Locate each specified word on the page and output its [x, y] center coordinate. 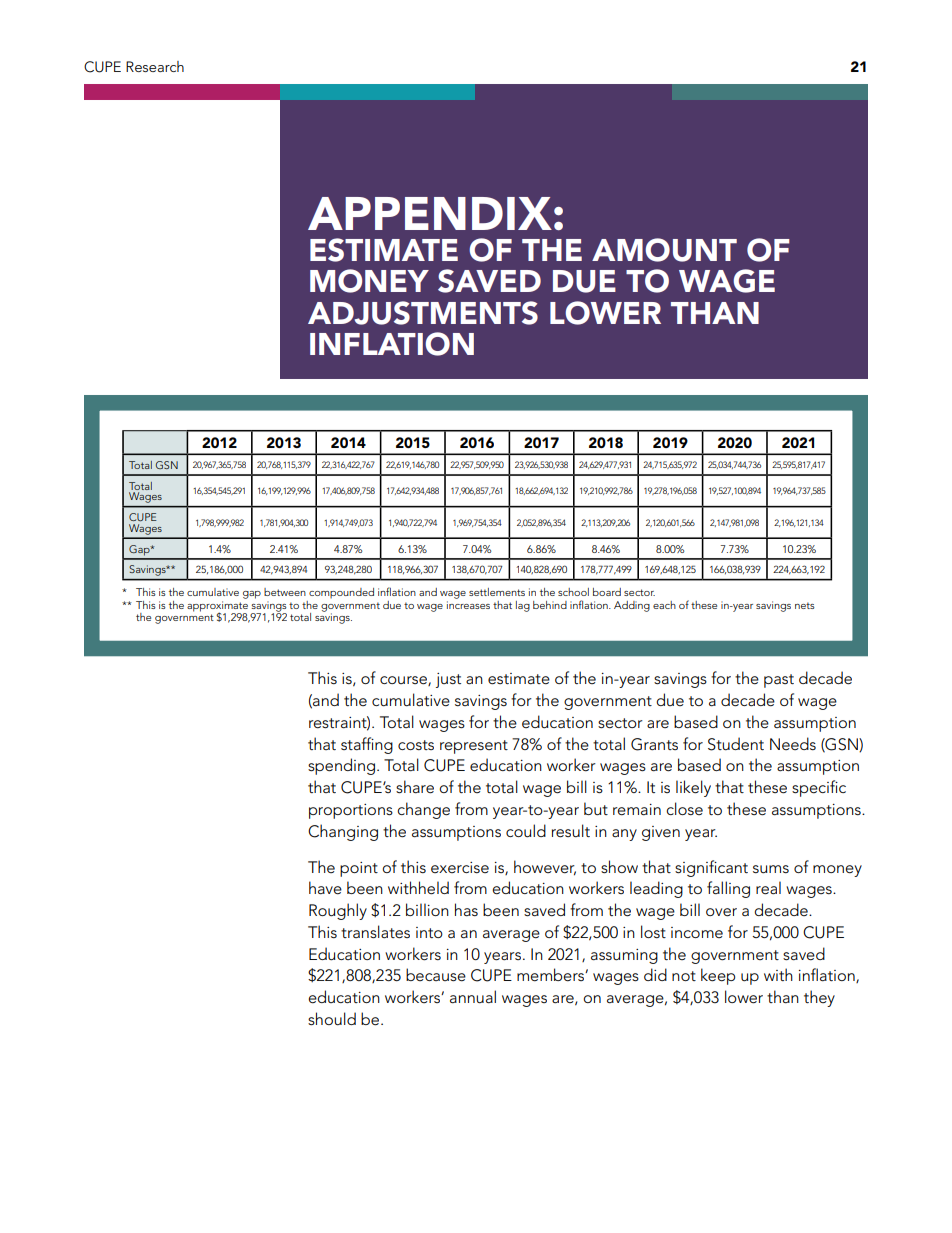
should [332, 1018]
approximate [217, 607]
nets [805, 605]
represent [474, 747]
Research [155, 66]
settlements [497, 592]
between [285, 592]
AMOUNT [664, 250]
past [779, 681]
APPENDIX [430, 213]
